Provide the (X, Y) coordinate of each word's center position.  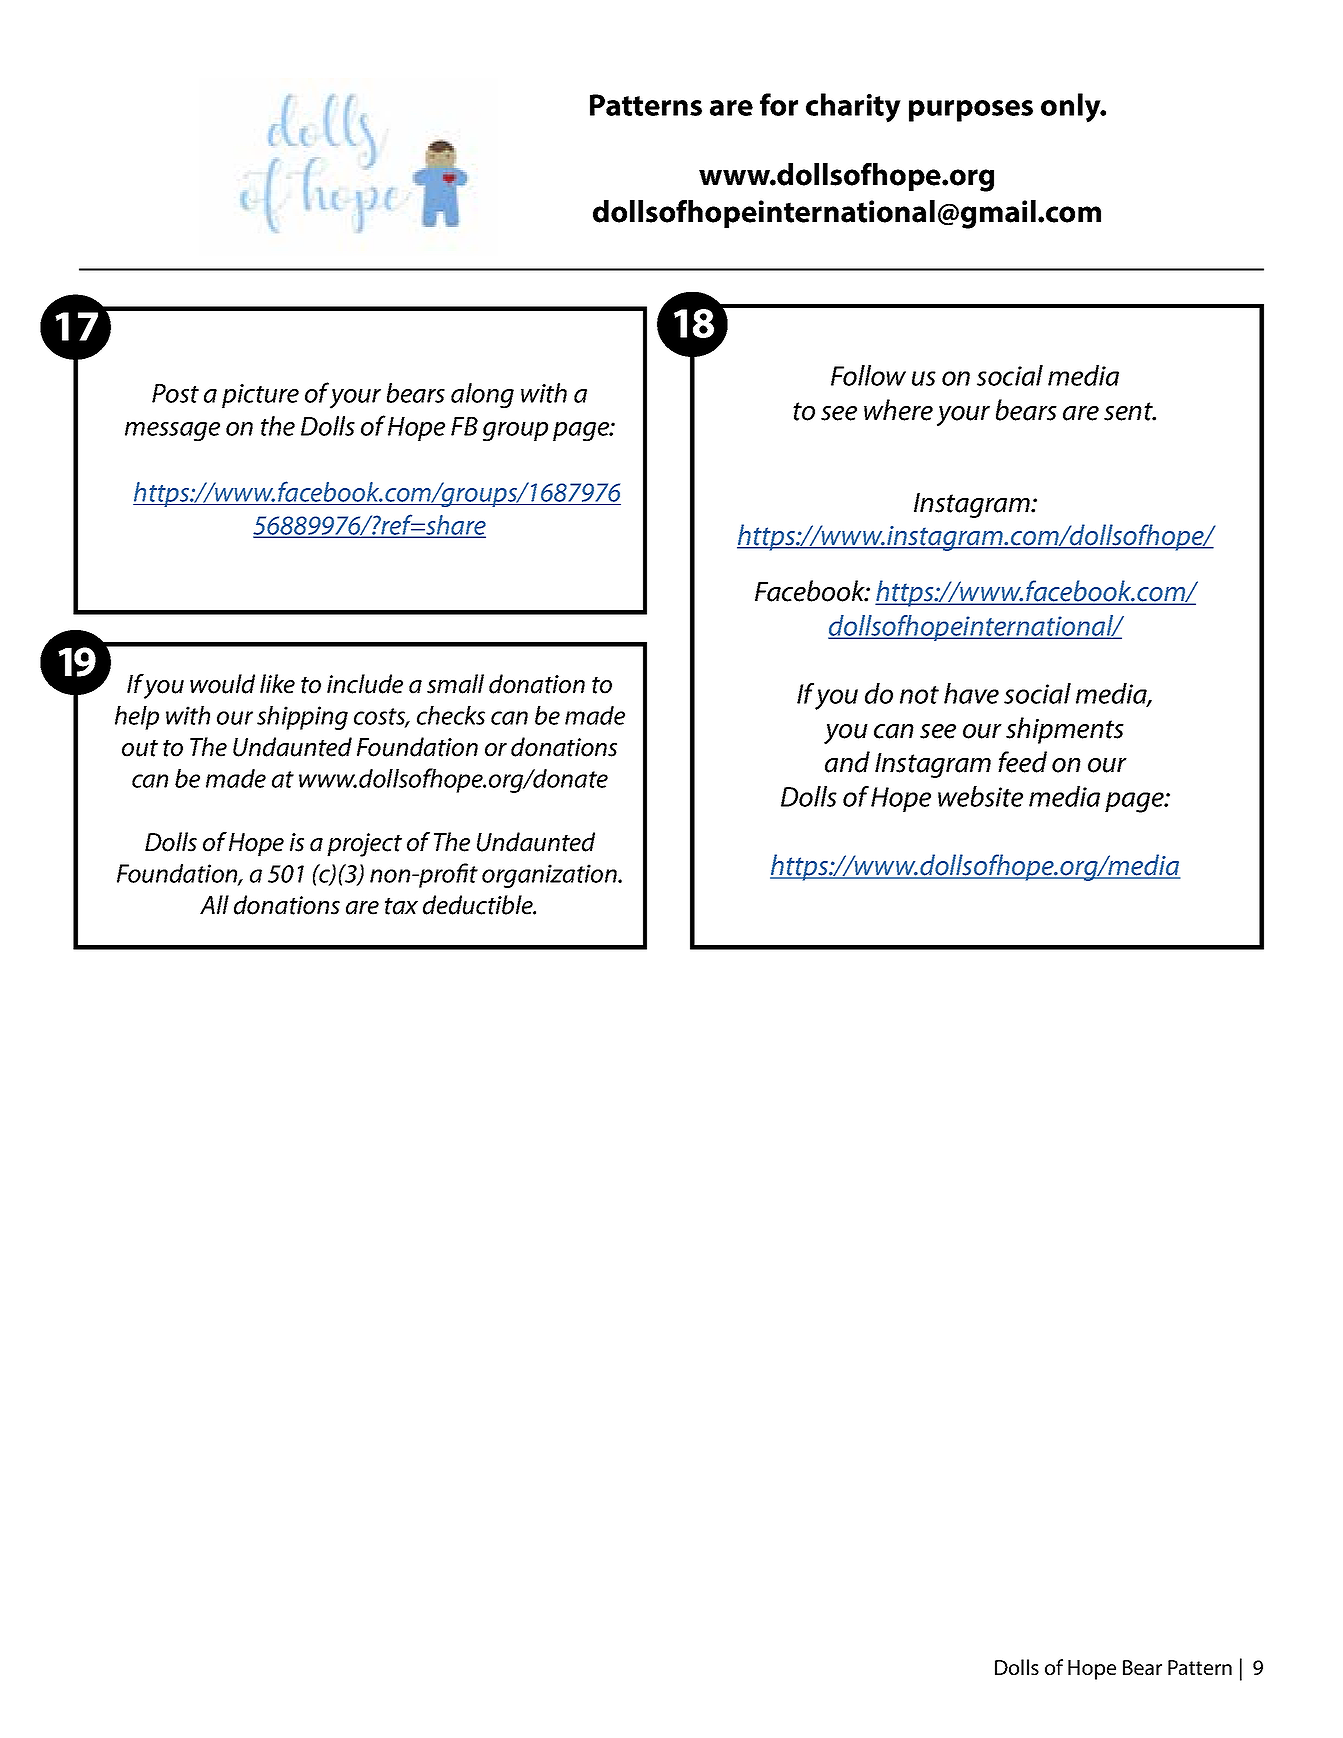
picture (260, 396)
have (971, 693)
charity (853, 108)
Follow (868, 375)
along (482, 395)
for (779, 104)
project (364, 845)
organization (550, 876)
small (455, 684)
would (222, 684)
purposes (971, 111)
